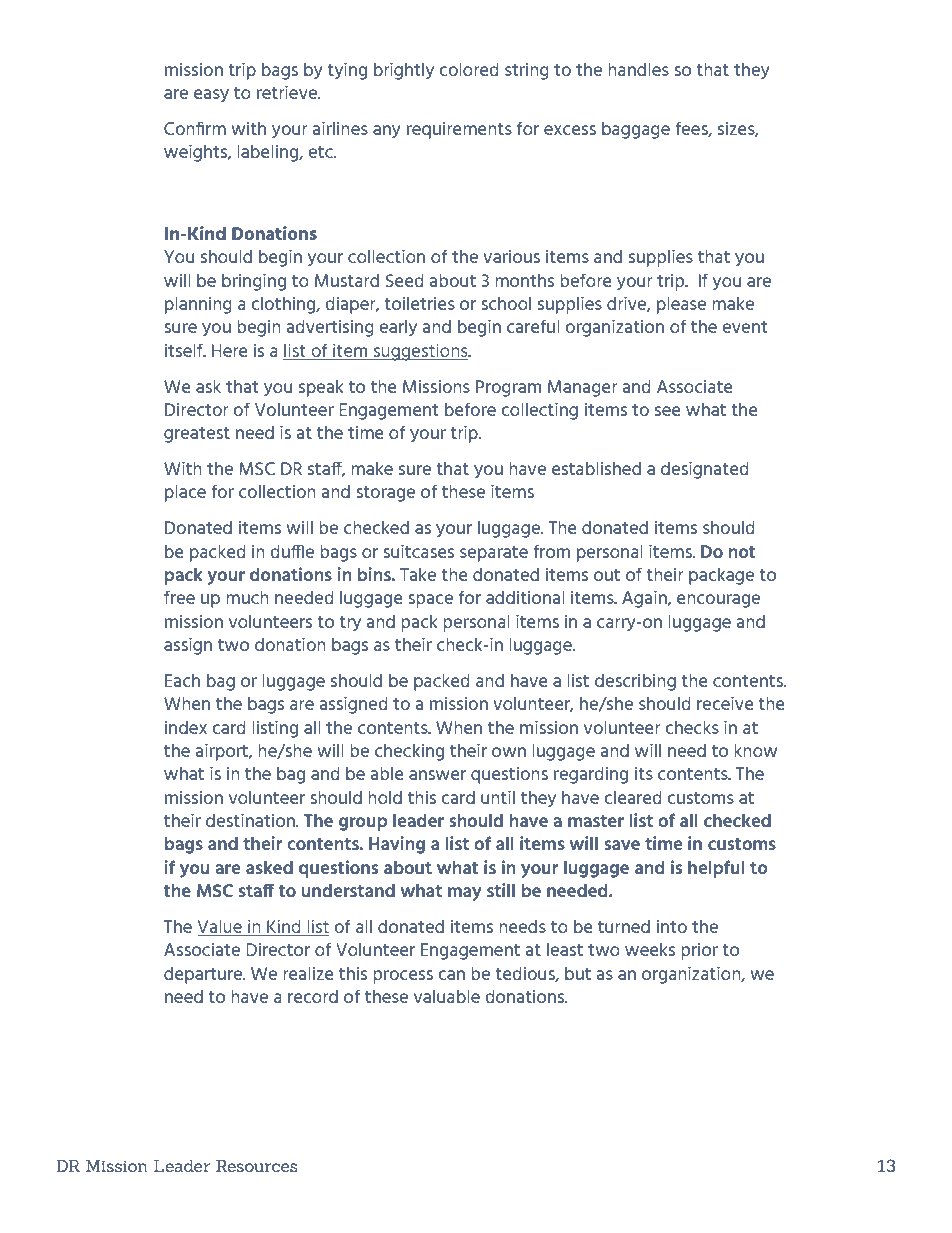 This page has width=952, height=1233. I want to click on space, so click(430, 601).
